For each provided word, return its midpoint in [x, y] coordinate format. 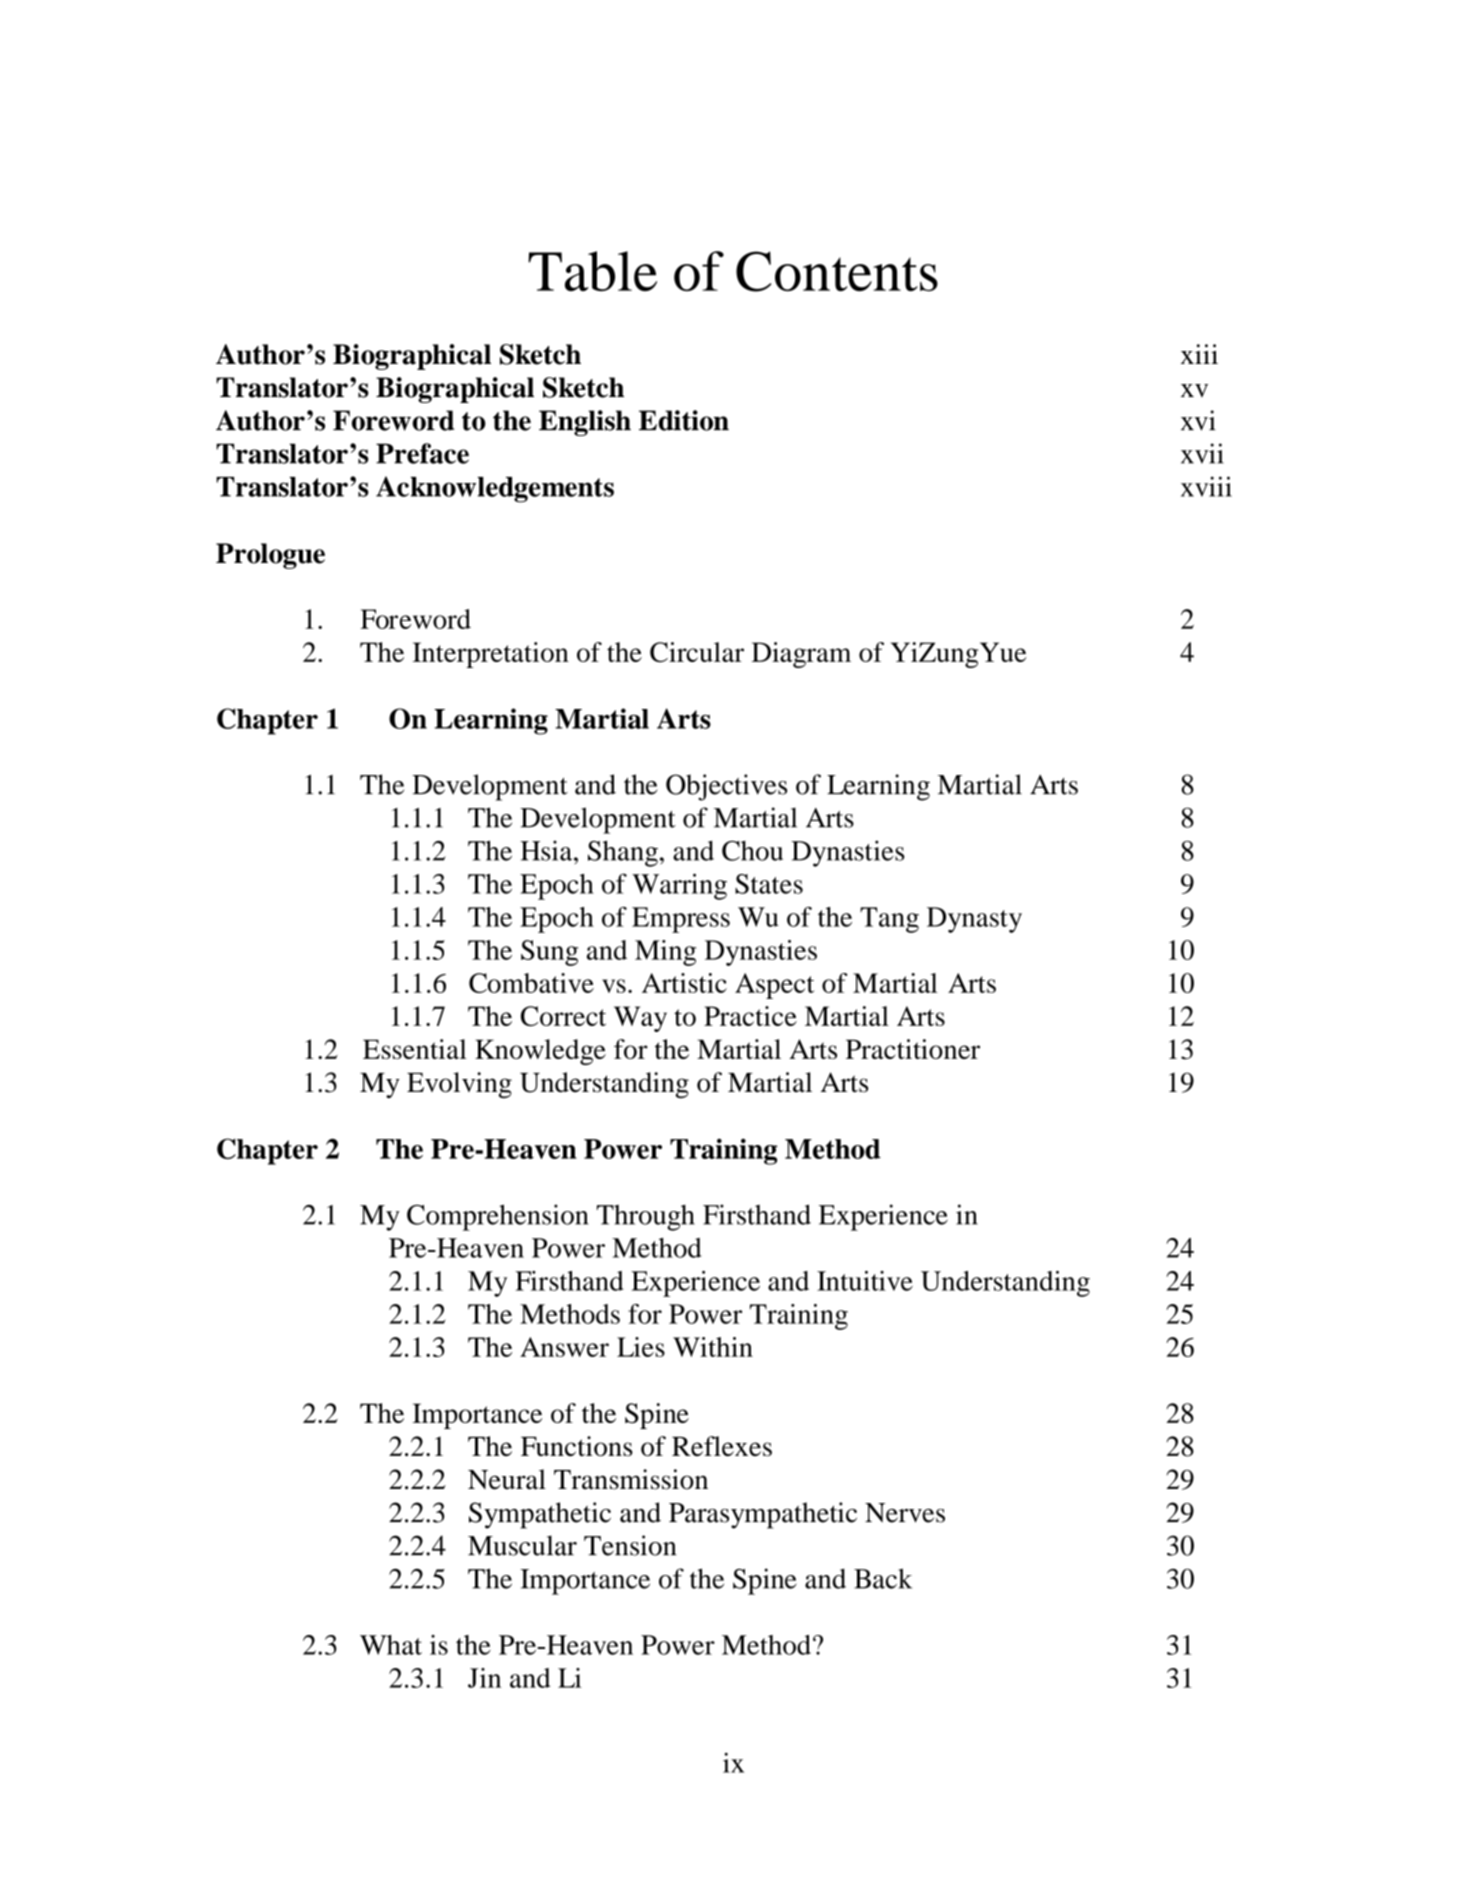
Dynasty [974, 920]
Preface [422, 453]
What [391, 1645]
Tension [630, 1545]
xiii [1199, 354]
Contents [837, 271]
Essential [415, 1049]
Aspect [774, 986]
